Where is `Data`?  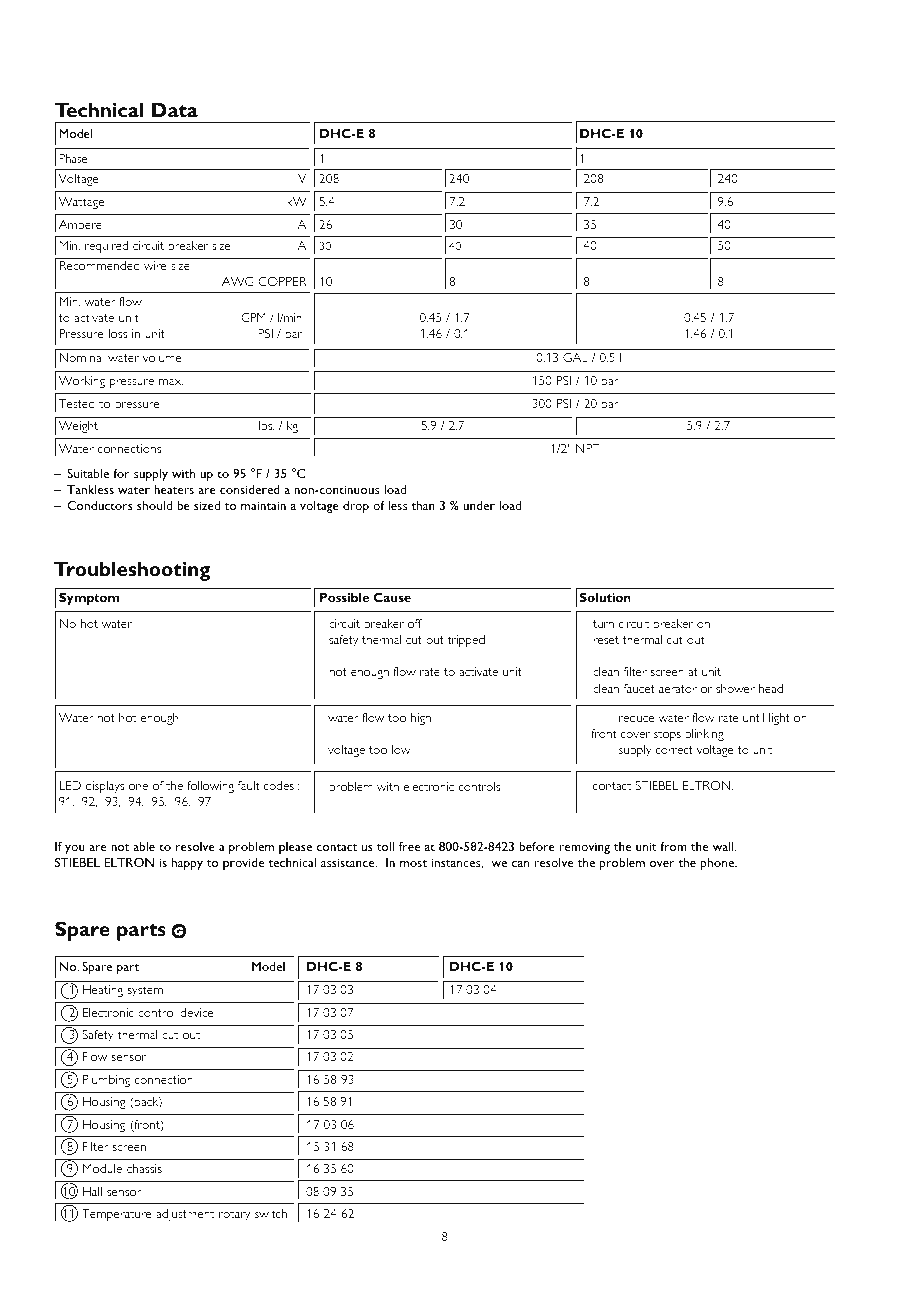 Data is located at coordinates (175, 110).
